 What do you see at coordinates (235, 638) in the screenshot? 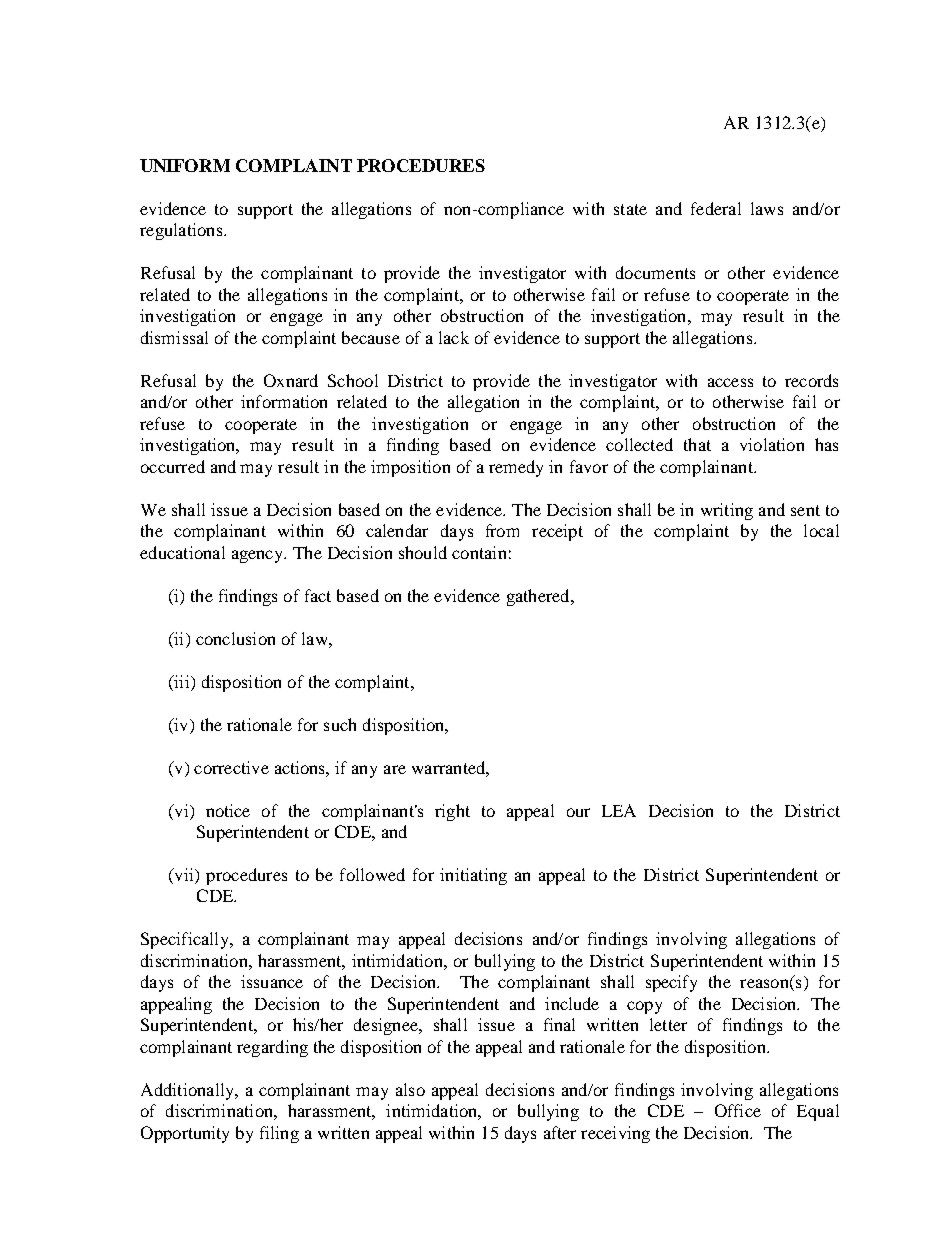
I see `conclusion` at bounding box center [235, 638].
